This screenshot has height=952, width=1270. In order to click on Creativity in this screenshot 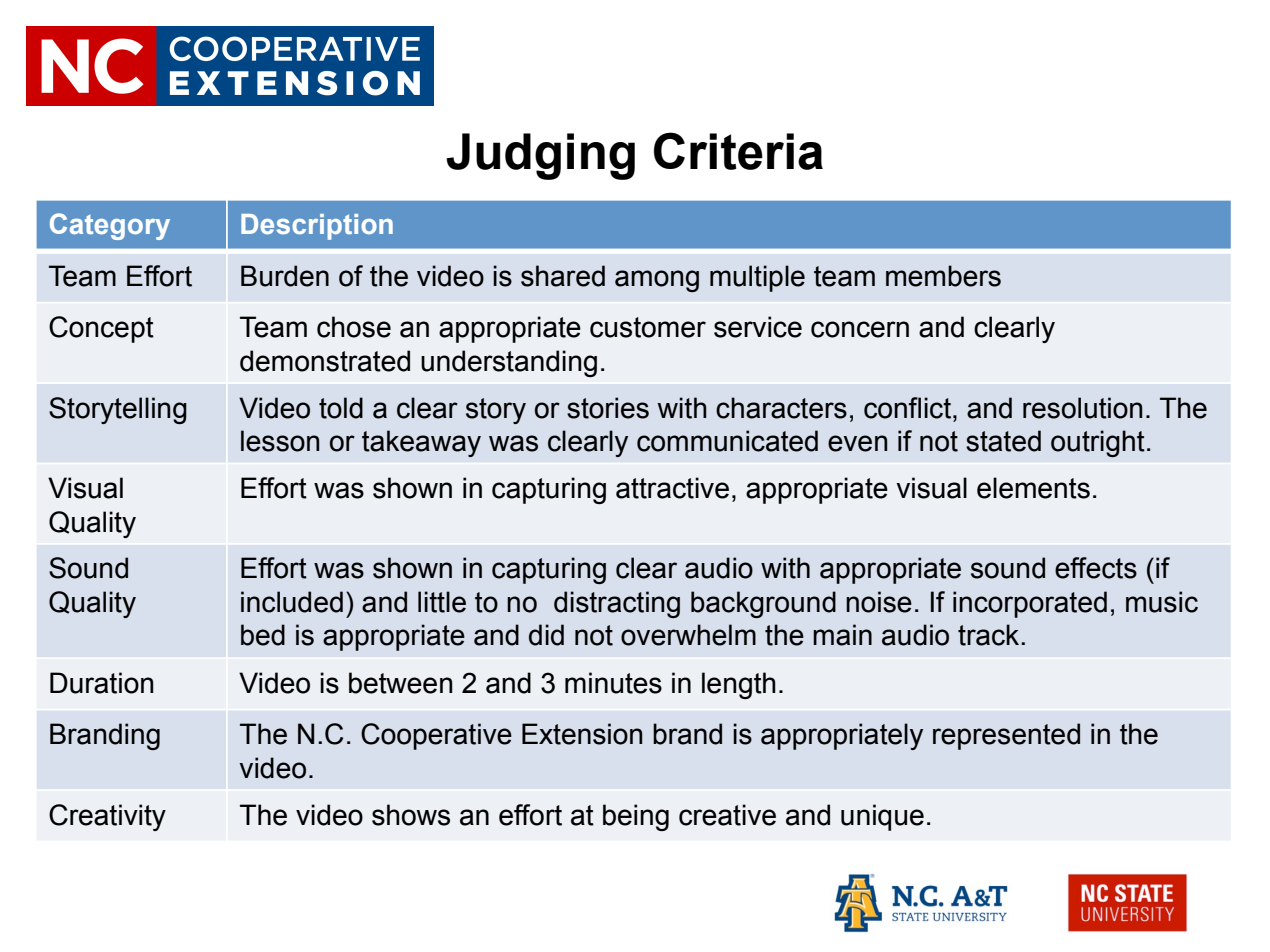, I will do `click(107, 817)`.
